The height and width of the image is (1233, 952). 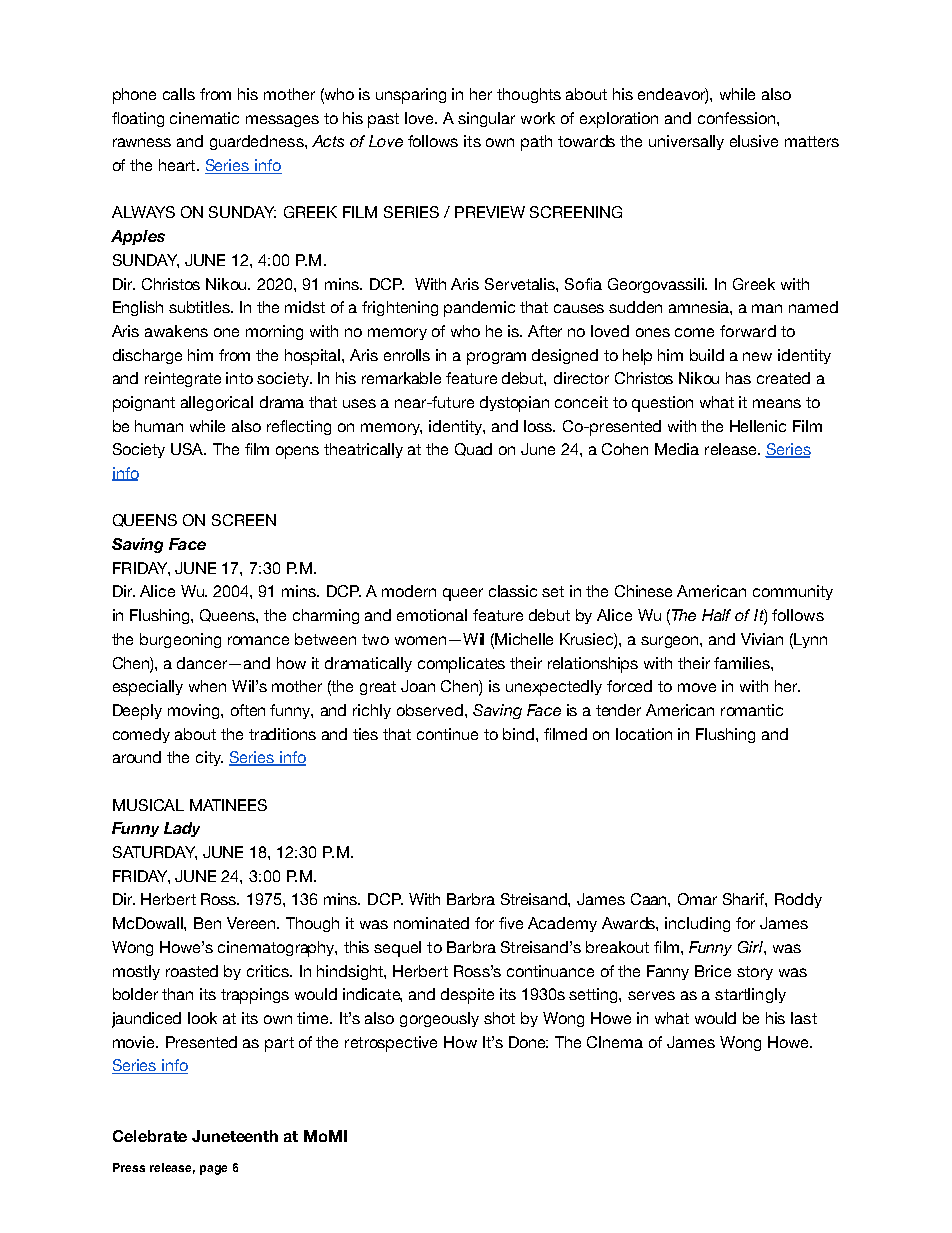 I want to click on confession, so click(x=736, y=118).
